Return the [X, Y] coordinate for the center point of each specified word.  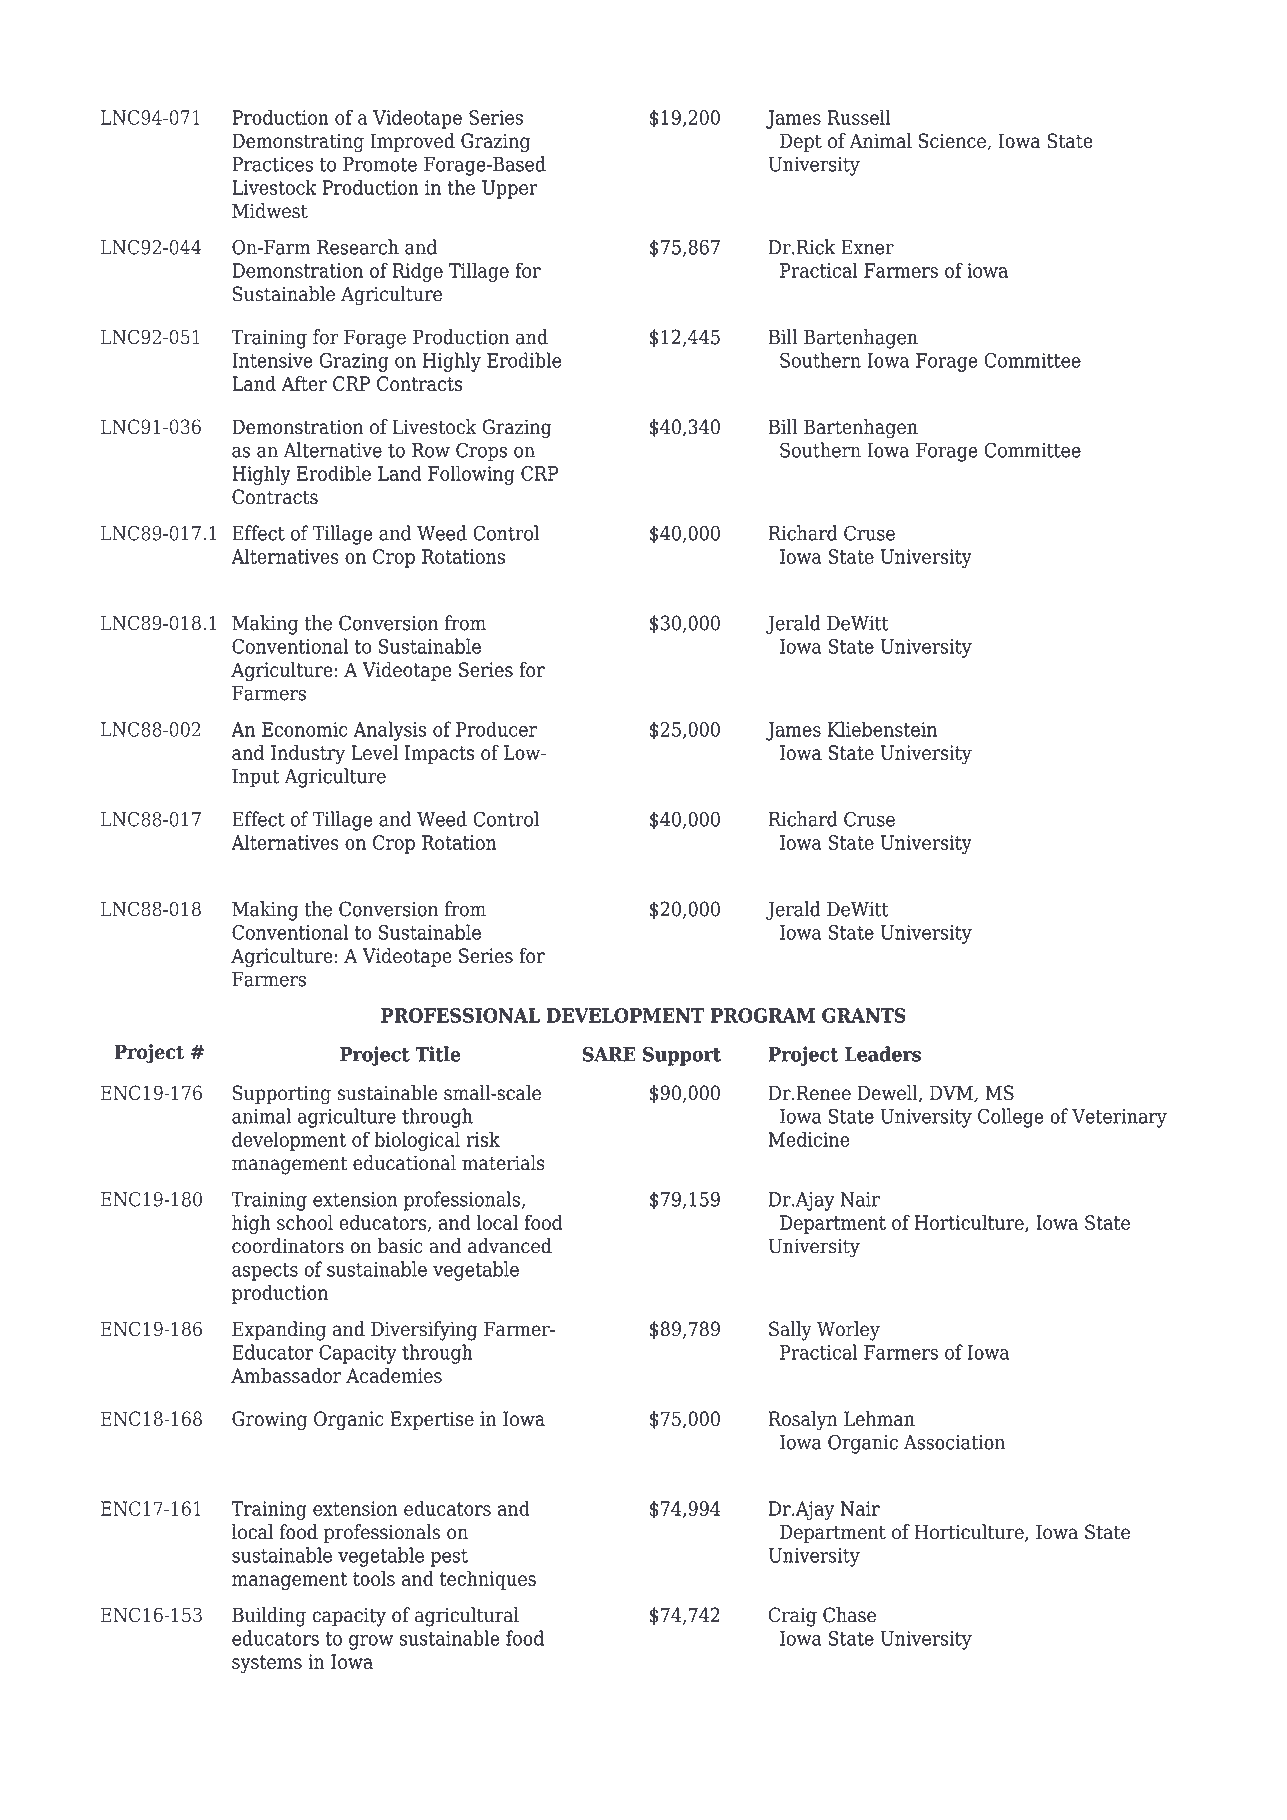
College [1011, 1118]
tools [374, 1578]
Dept [801, 142]
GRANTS [864, 1015]
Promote [380, 164]
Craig [793, 1617]
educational [404, 1163]
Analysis [389, 731]
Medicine [809, 1139]
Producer [496, 729]
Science [953, 141]
